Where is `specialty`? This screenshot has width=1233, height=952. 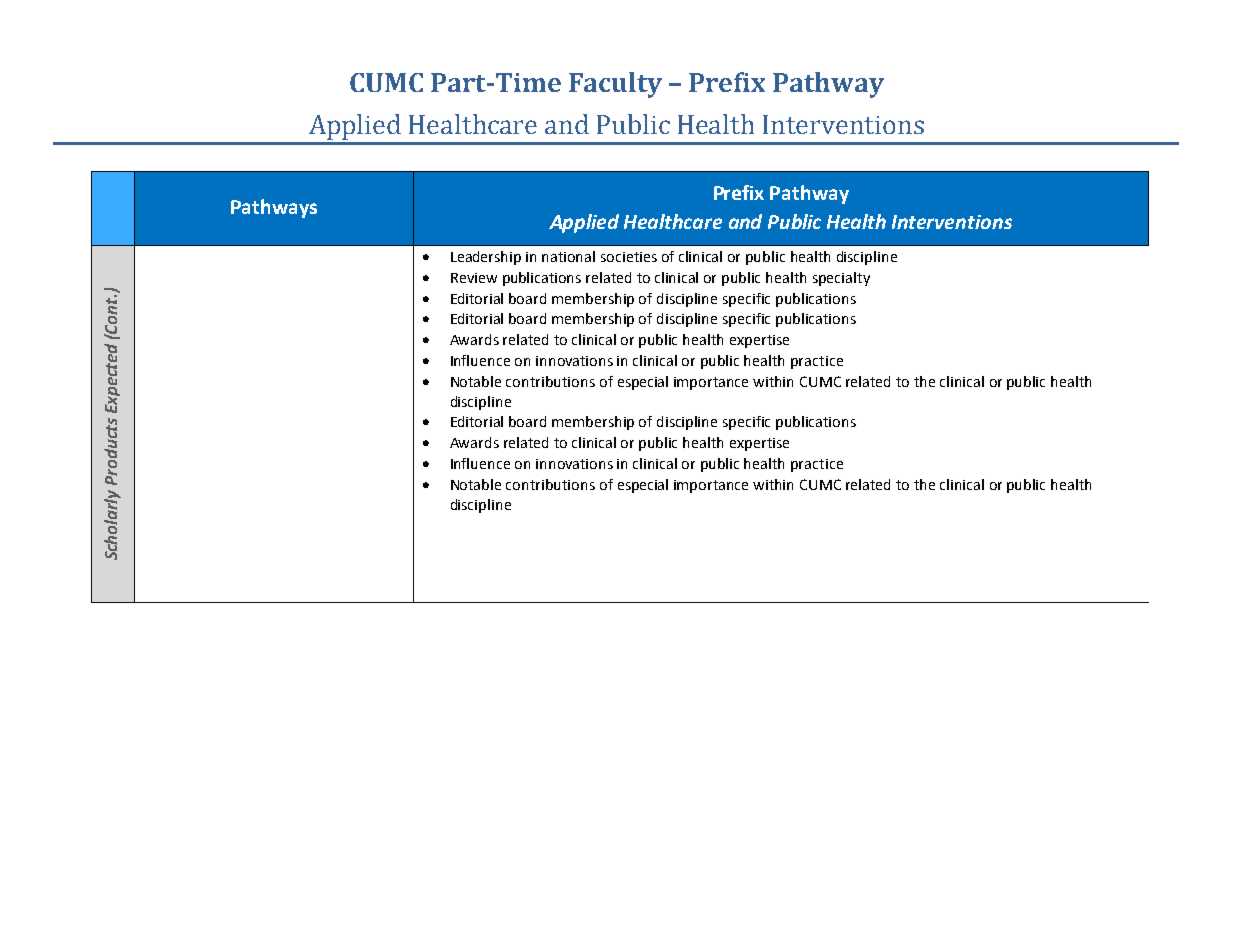 specialty is located at coordinates (841, 279).
